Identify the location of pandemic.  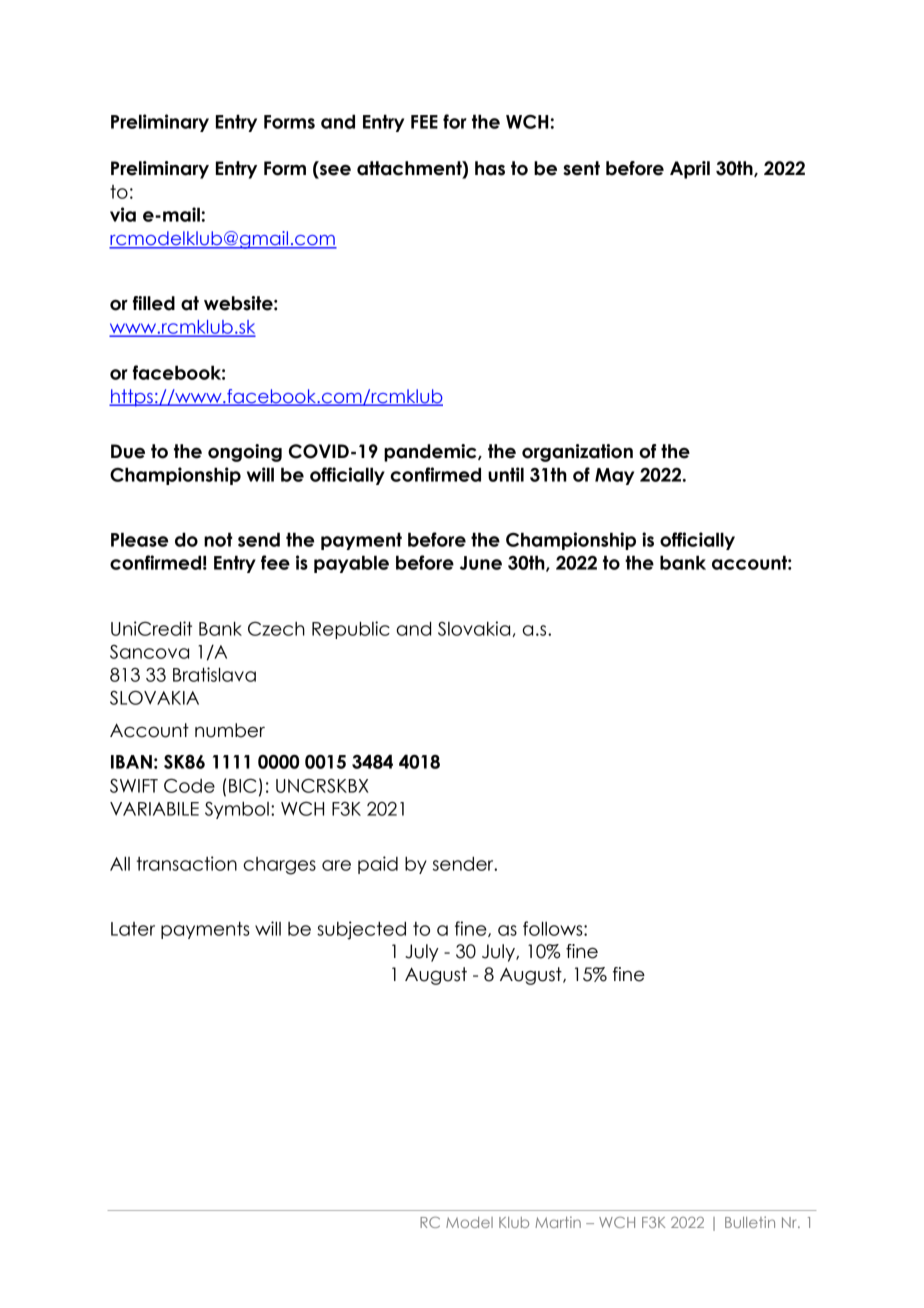
(431, 453).
